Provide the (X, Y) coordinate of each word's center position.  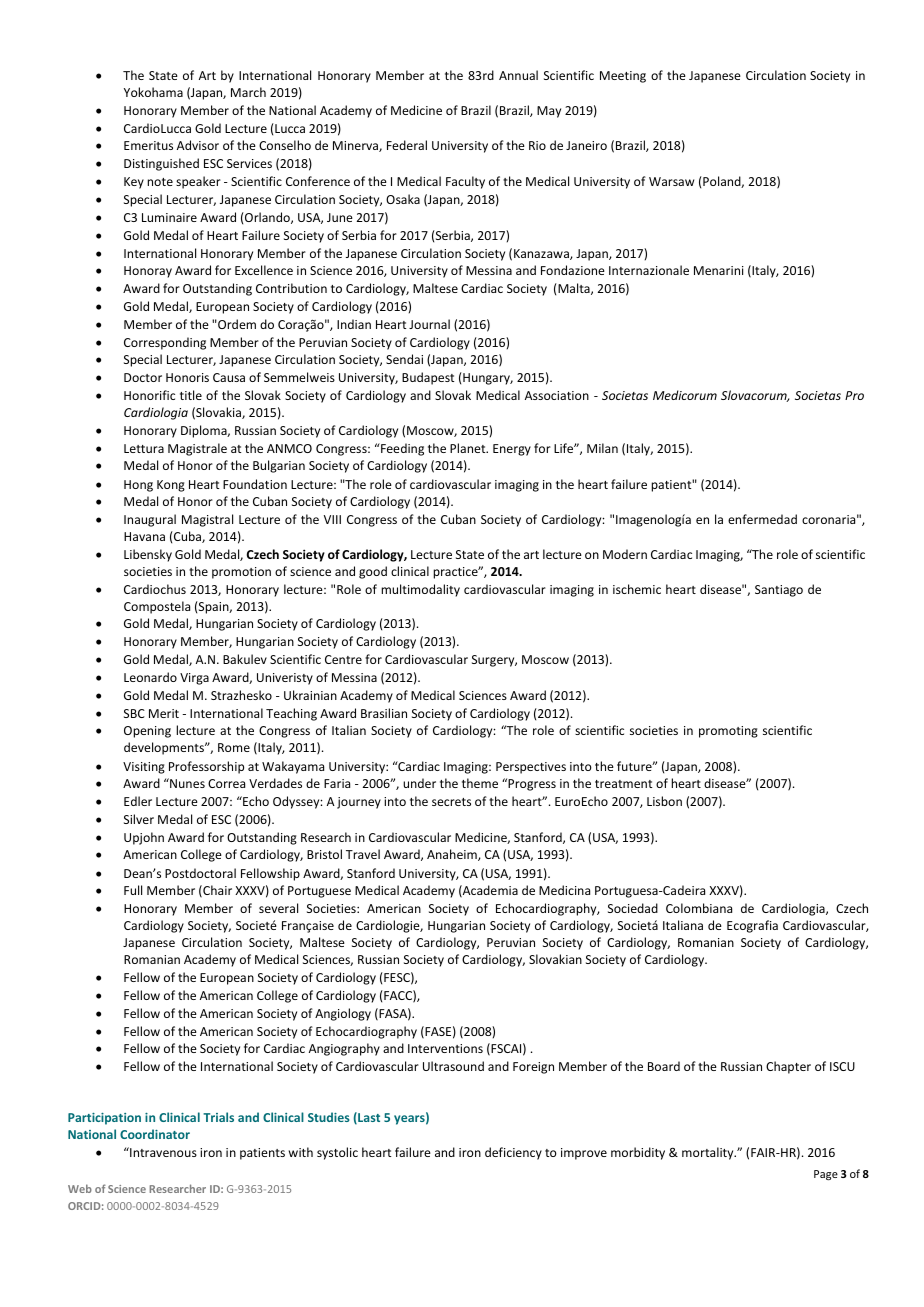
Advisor (198, 145)
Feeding (401, 449)
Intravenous (162, 1152)
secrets (451, 802)
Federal (407, 145)
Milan (602, 448)
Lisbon (664, 801)
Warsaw (671, 181)
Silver (139, 819)
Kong (171, 486)
